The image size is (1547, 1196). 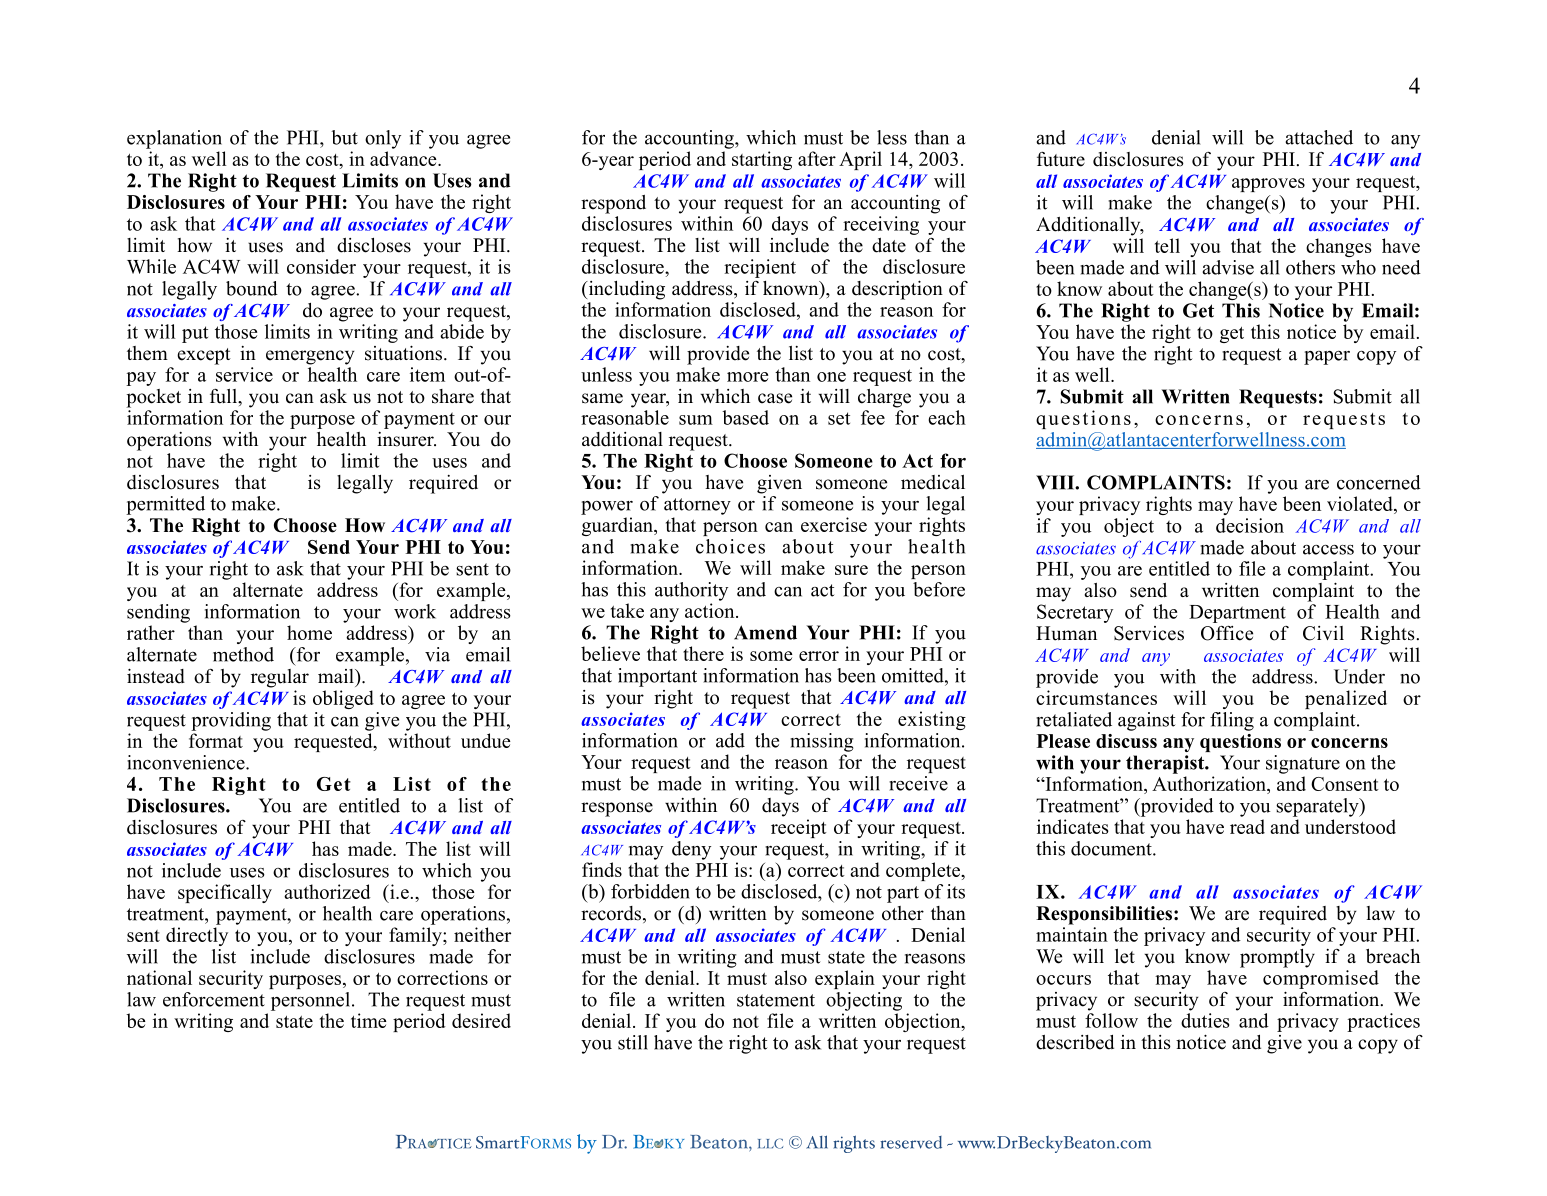 I want to click on decision, so click(x=1250, y=525).
